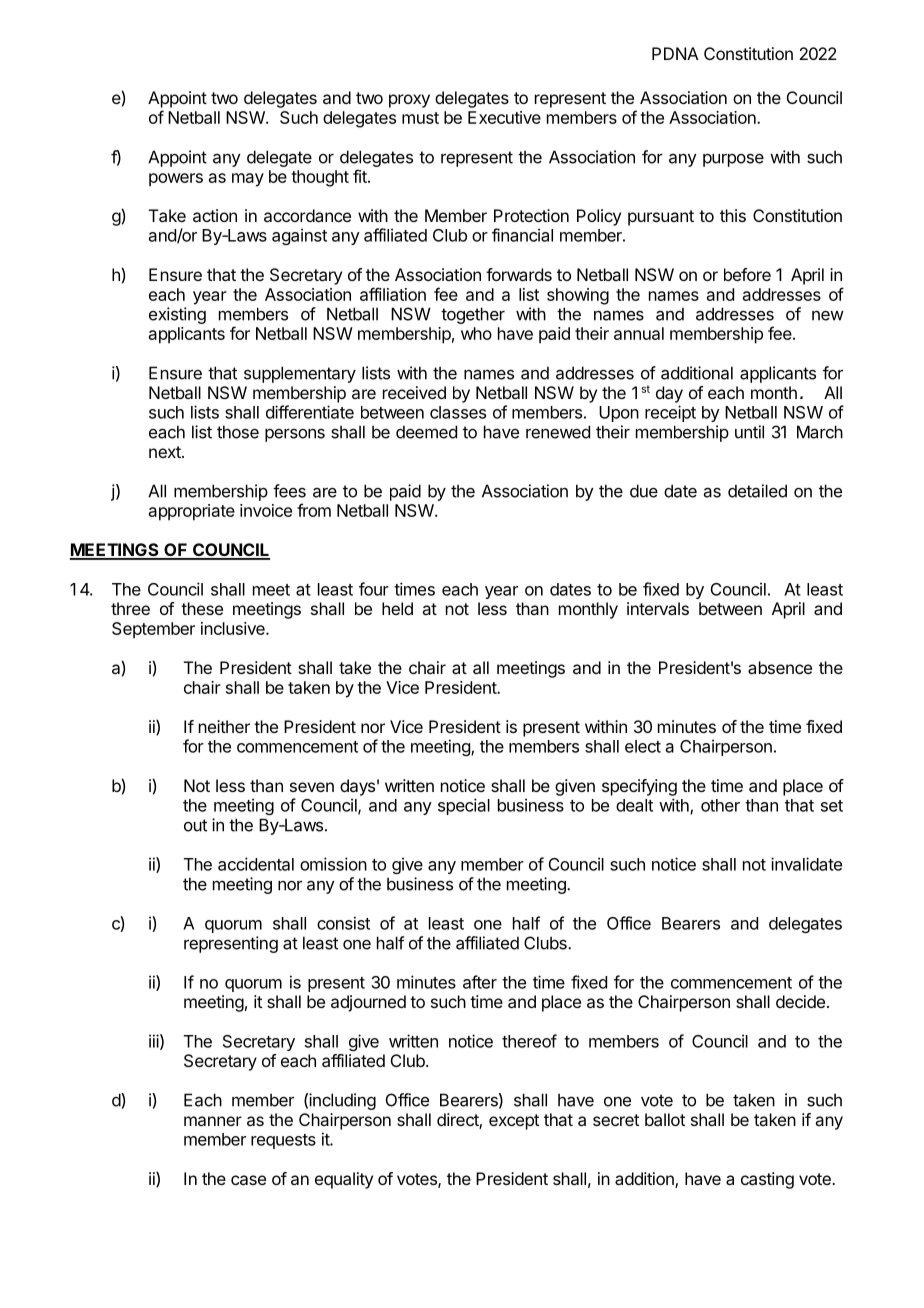 This screenshot has height=1308, width=924. What do you see at coordinates (767, 1180) in the screenshot?
I see `casting` at bounding box center [767, 1180].
